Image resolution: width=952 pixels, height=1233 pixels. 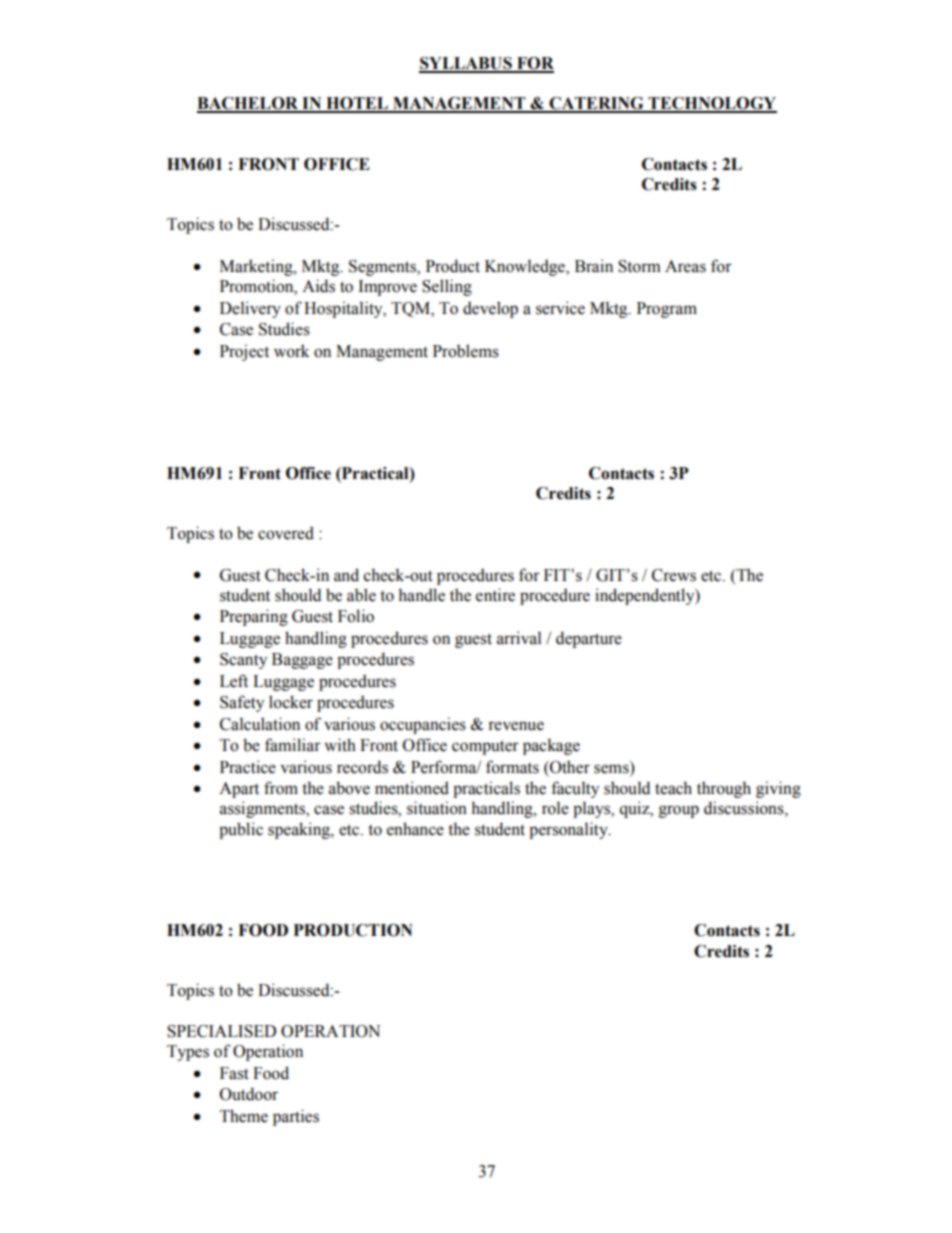 I want to click on group, so click(x=679, y=811).
